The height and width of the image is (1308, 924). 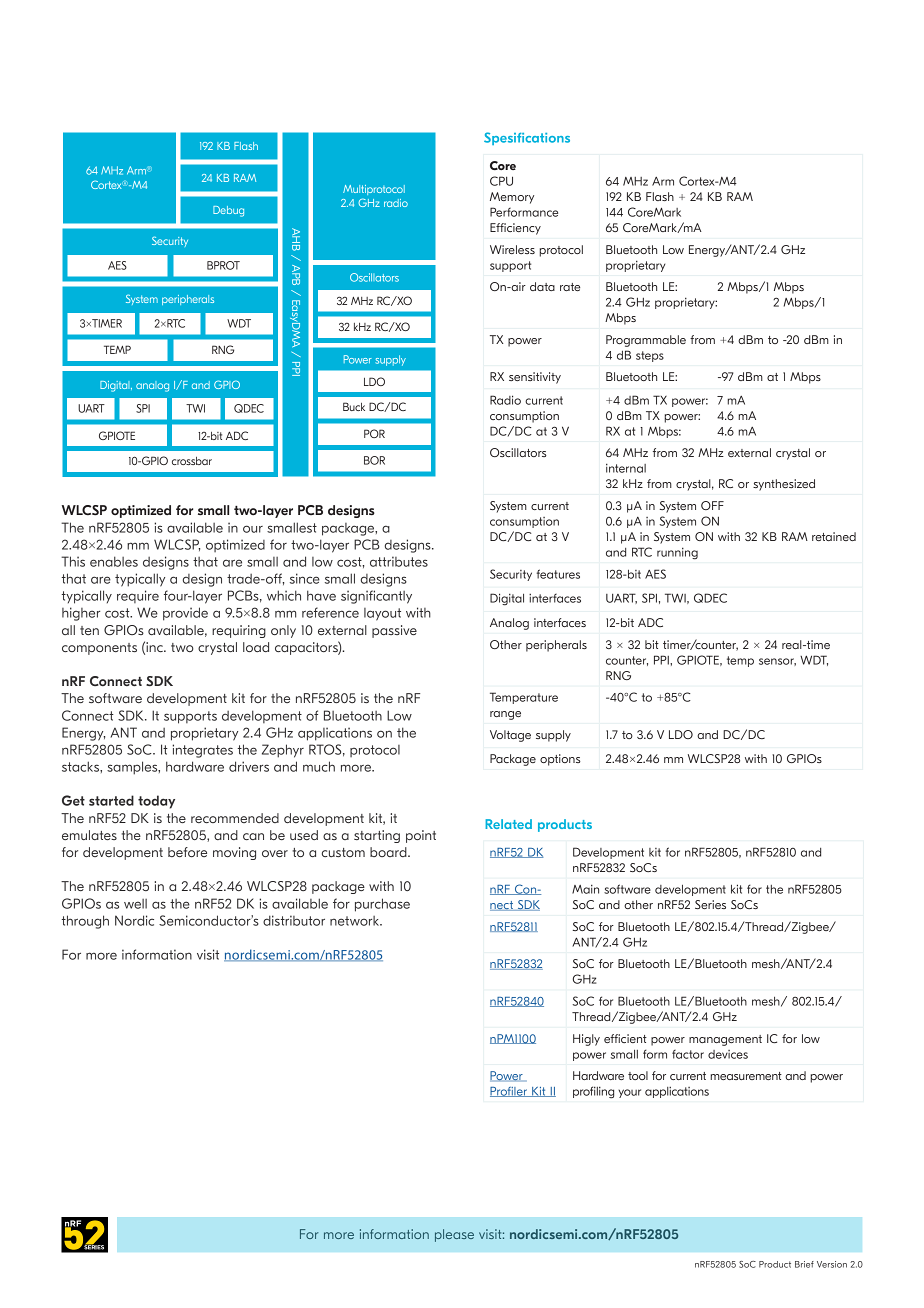 What do you see at coordinates (374, 460) in the image?
I see `BOR` at bounding box center [374, 460].
